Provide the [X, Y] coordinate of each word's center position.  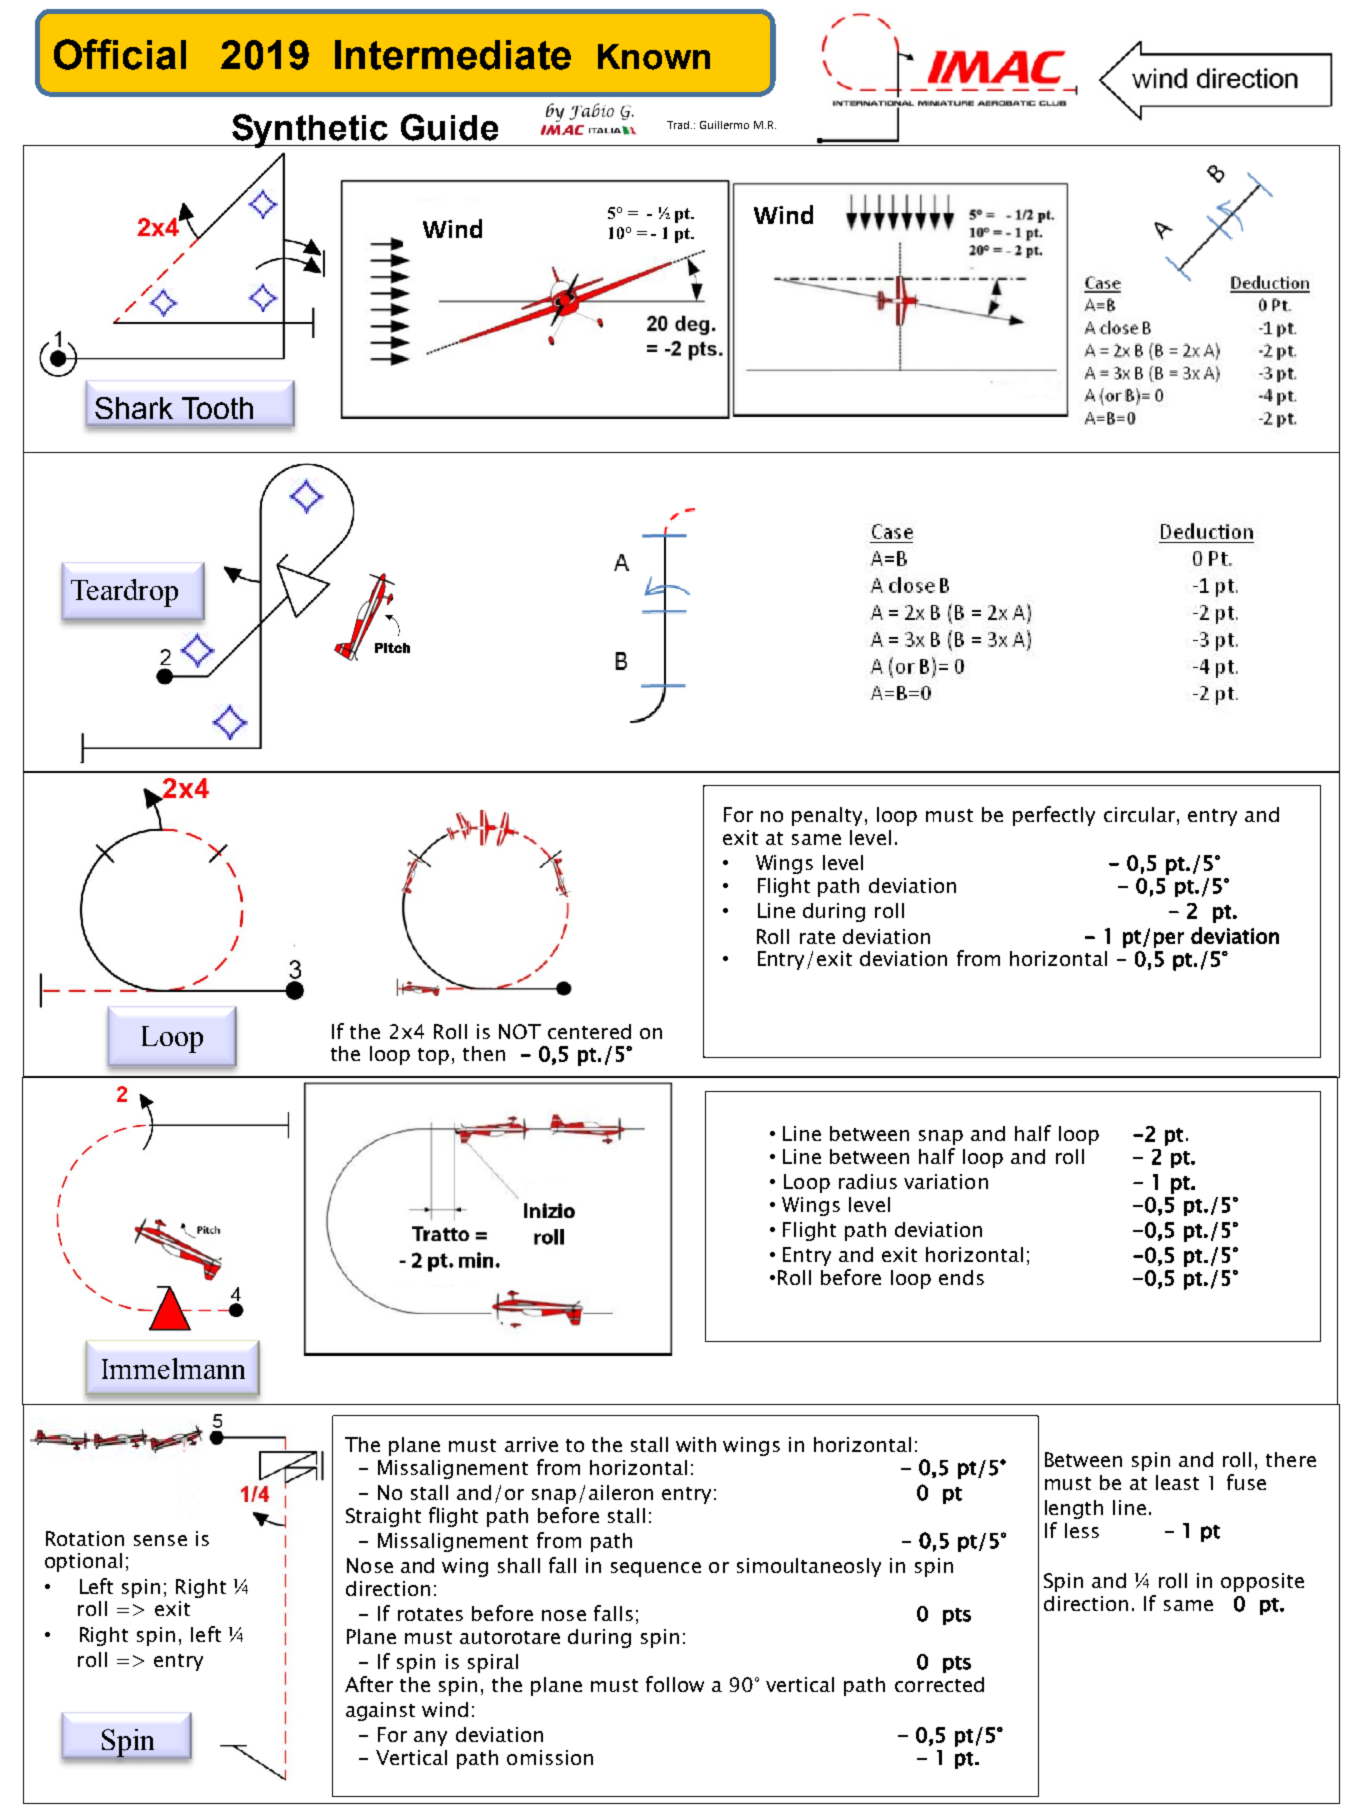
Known [654, 57]
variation [946, 1181]
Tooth [217, 408]
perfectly [1054, 816]
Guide [449, 127]
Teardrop [124, 593]
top [433, 1056]
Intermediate [453, 55]
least [1177, 1482]
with [696, 1444]
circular [1139, 814]
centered [589, 1031]
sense [160, 1540]
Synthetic [310, 131]
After [369, 1684]
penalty [827, 816]
